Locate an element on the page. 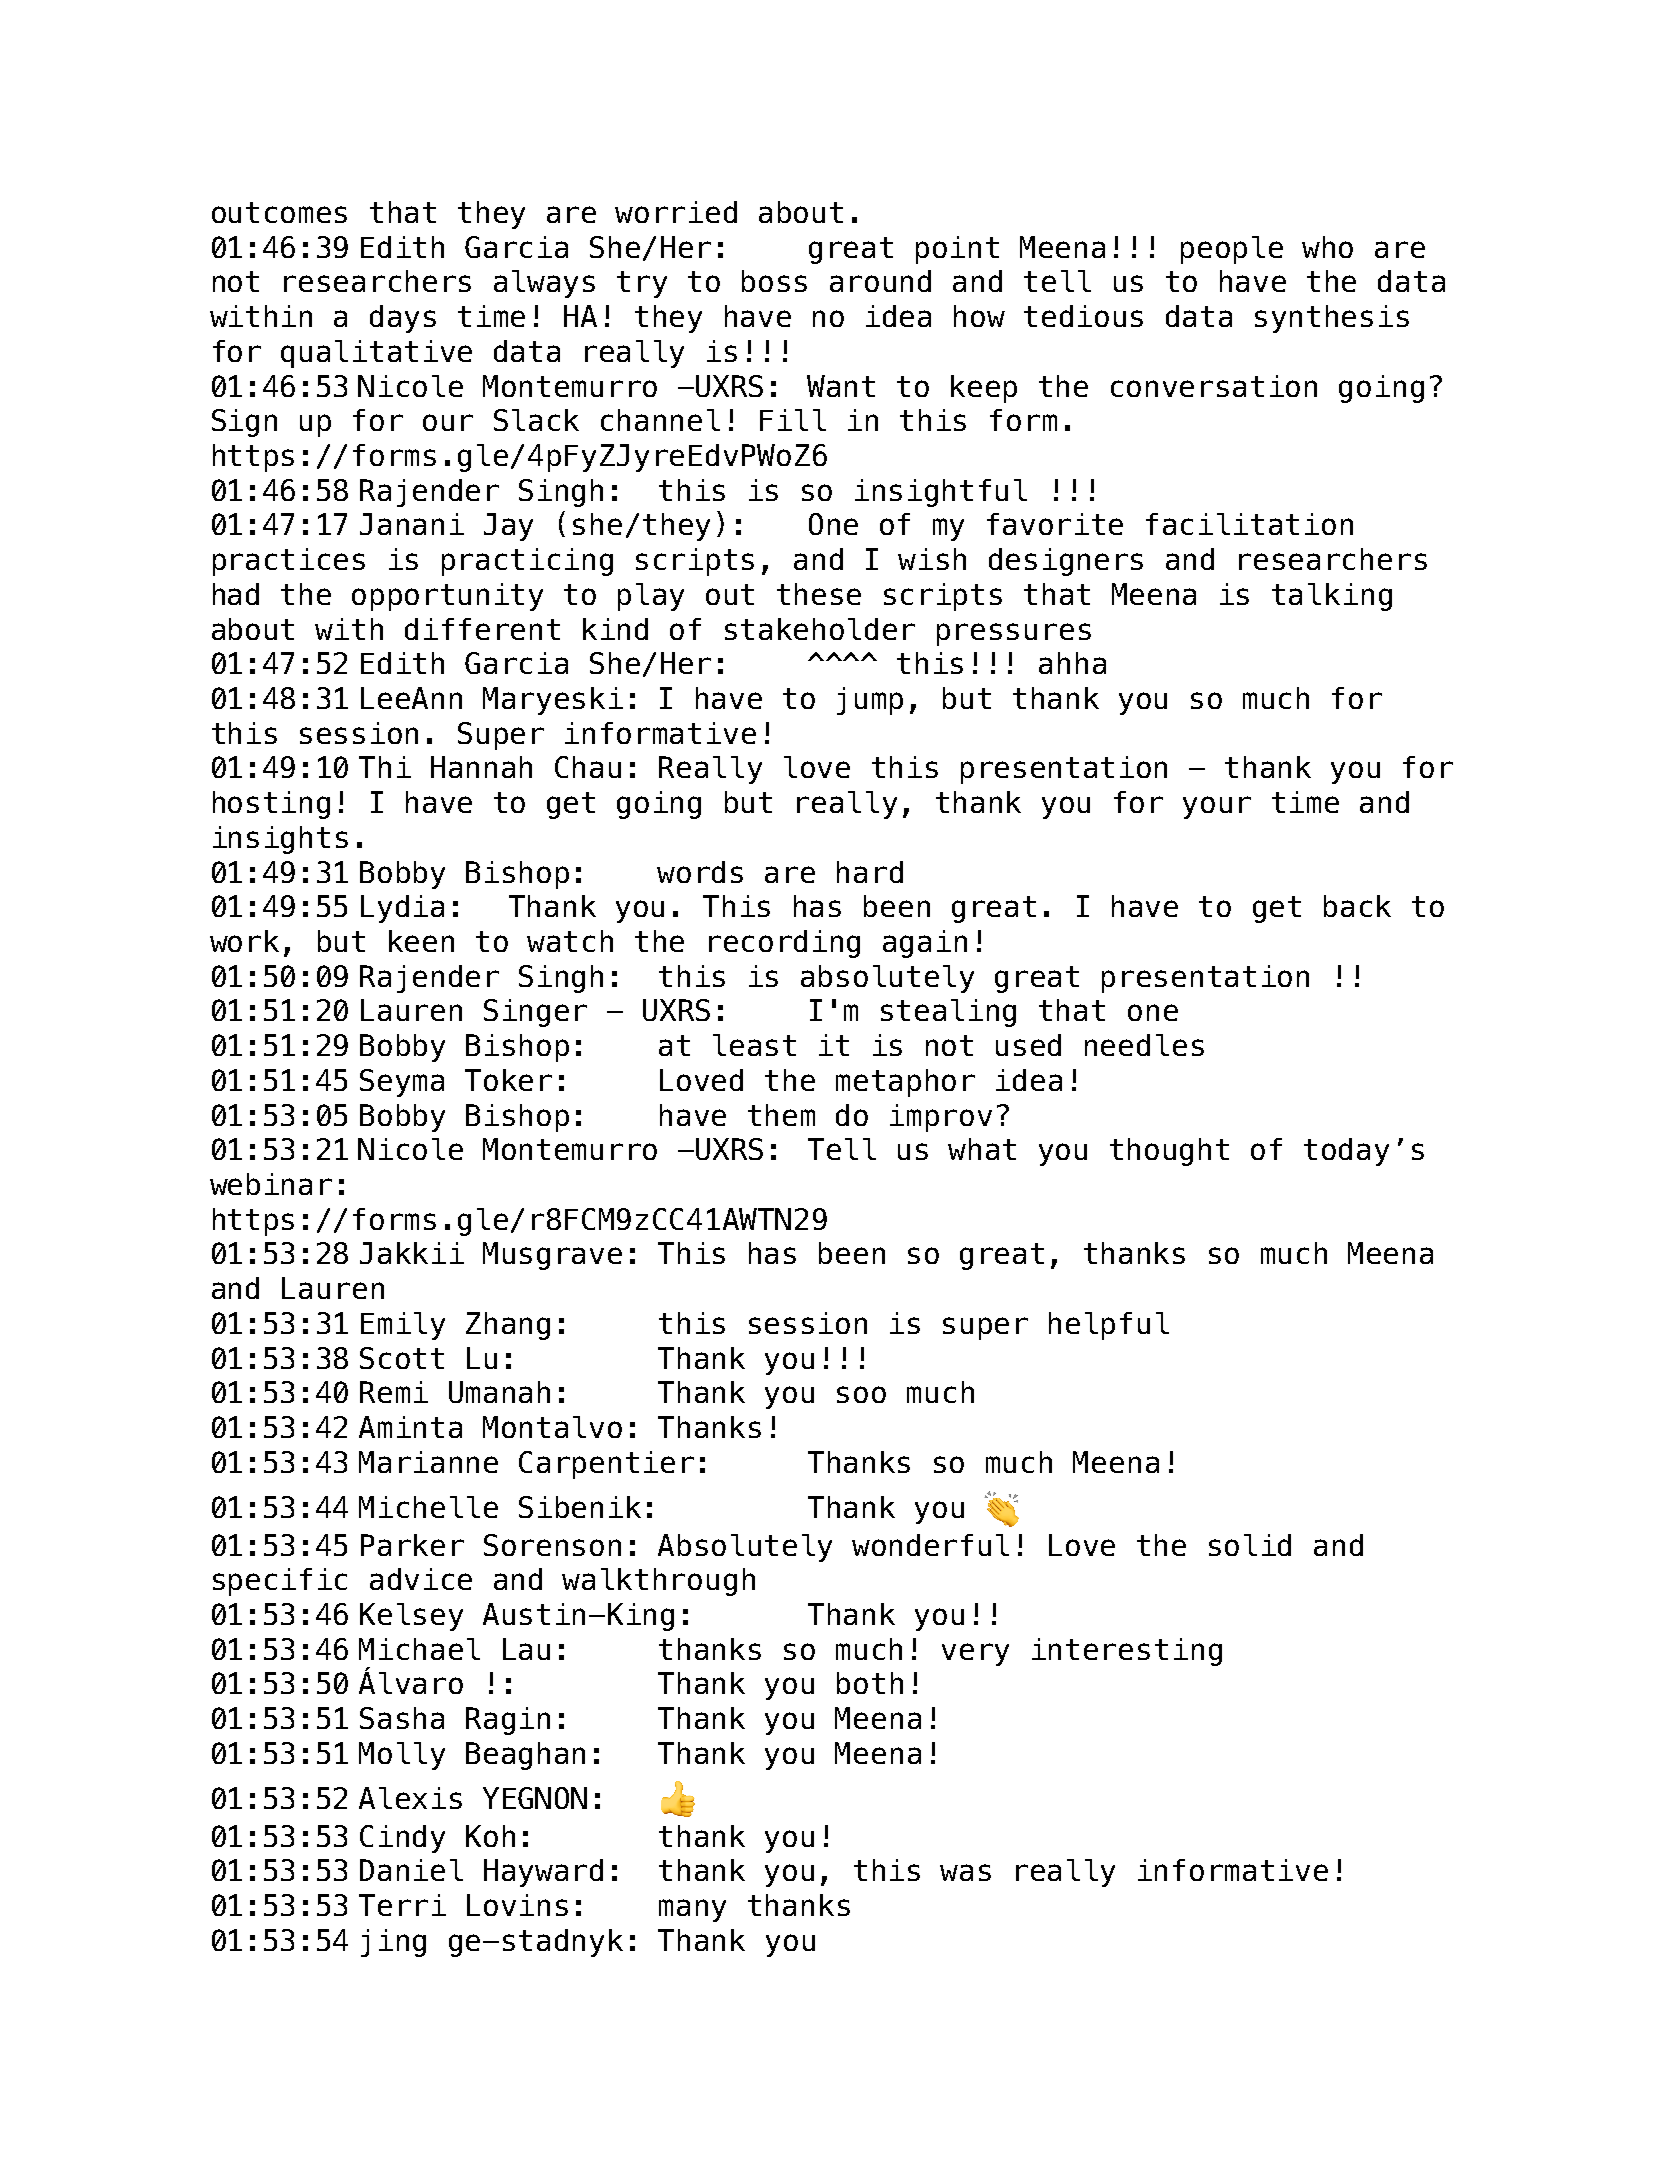 The image size is (1669, 2160). was is located at coordinates (965, 1872).
